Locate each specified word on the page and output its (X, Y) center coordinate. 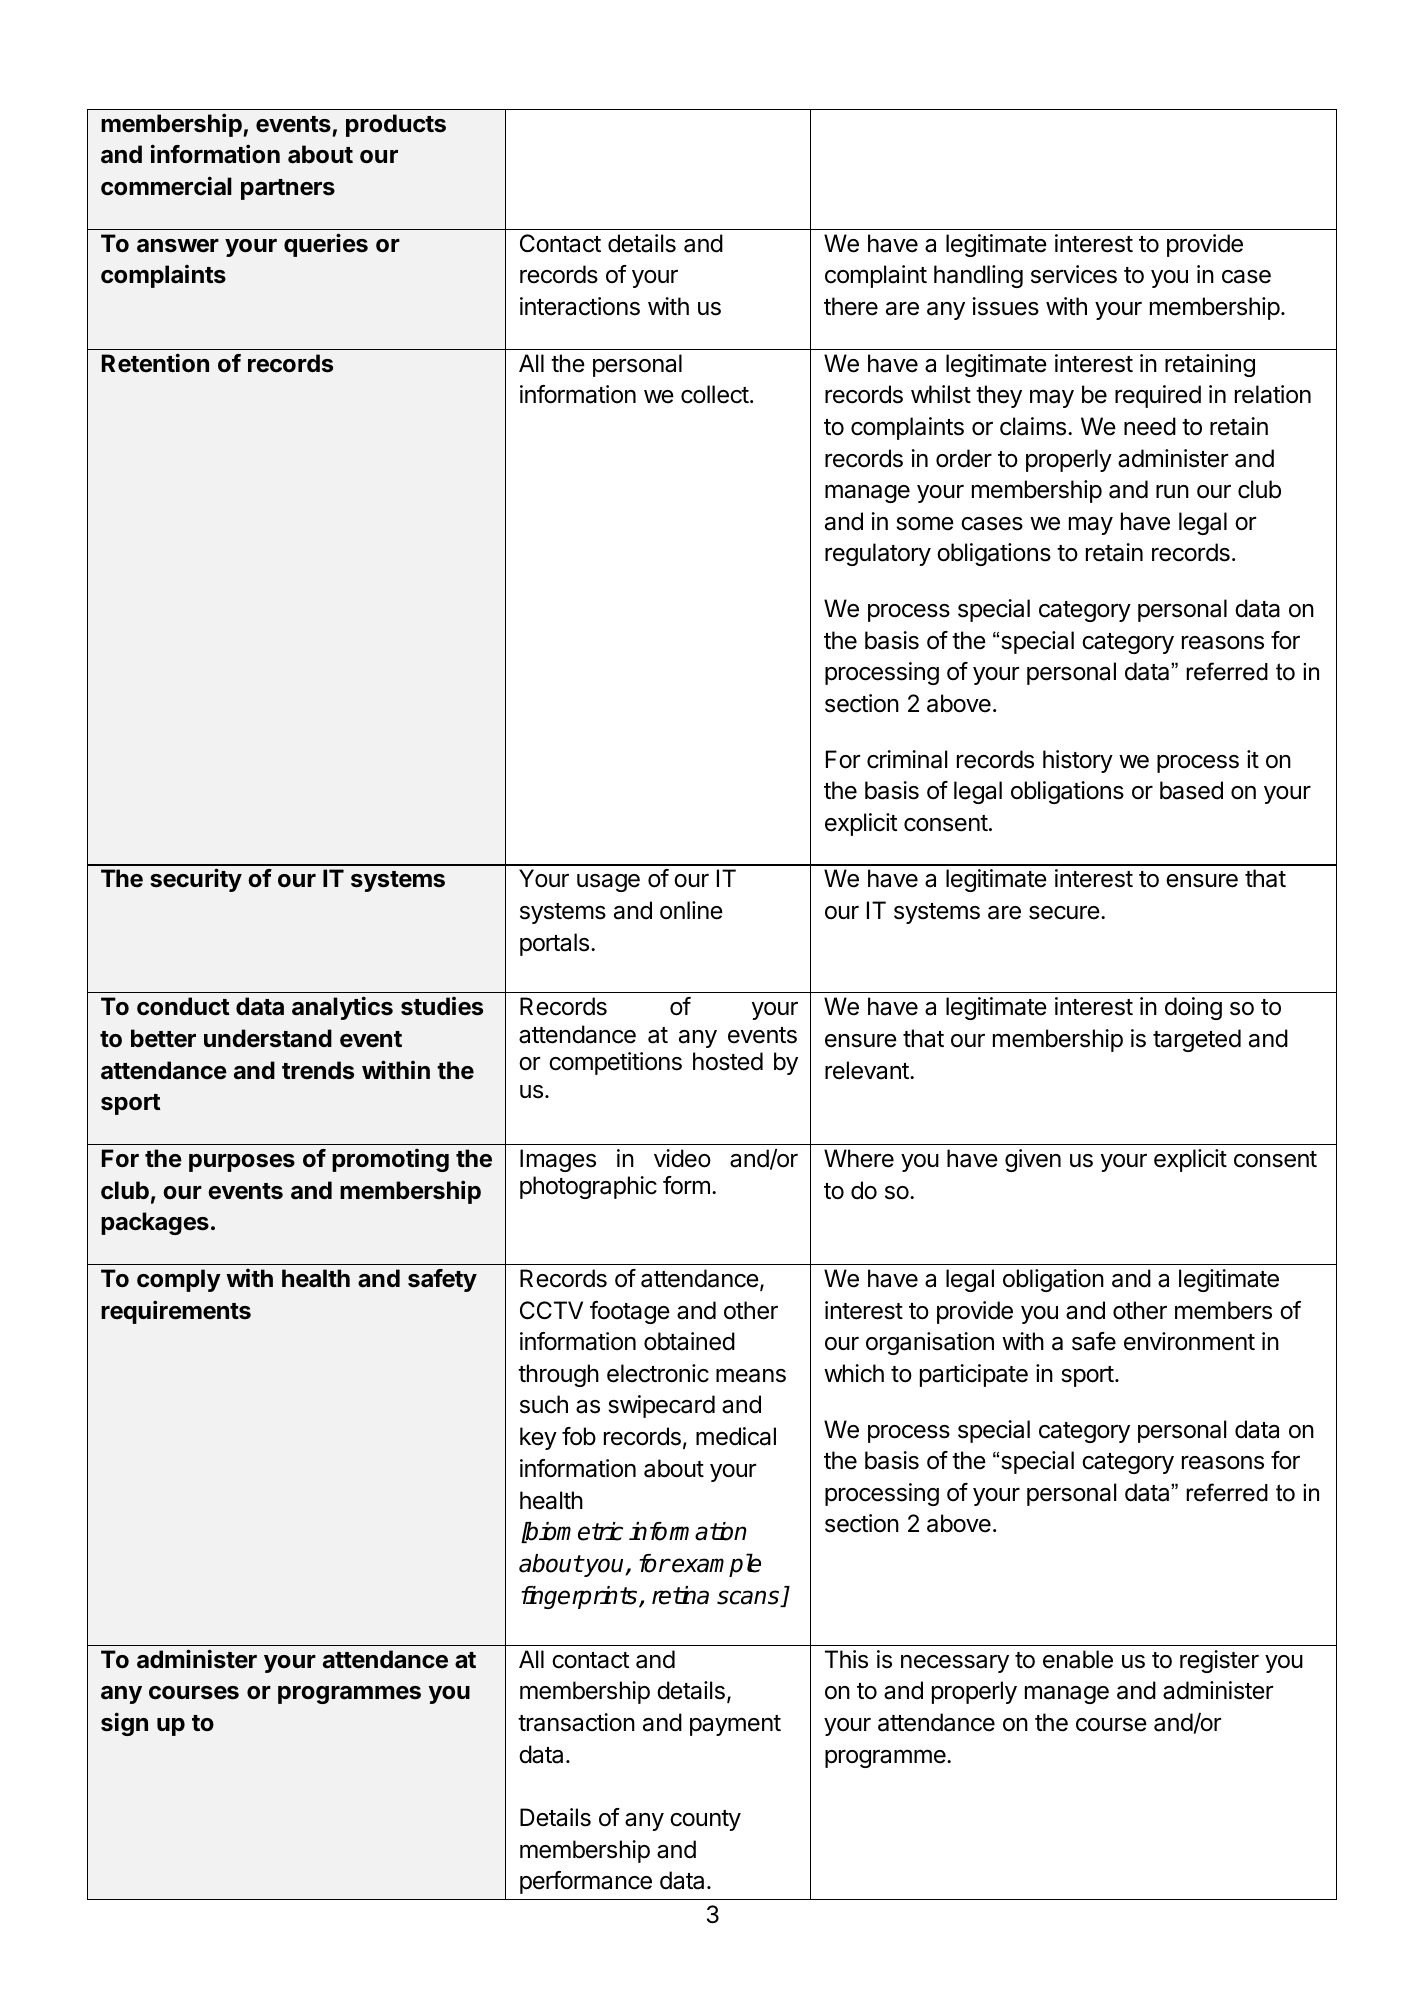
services (1074, 274)
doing (1193, 1008)
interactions (580, 306)
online (691, 910)
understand (268, 1038)
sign (124, 1724)
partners (288, 189)
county (705, 1820)
